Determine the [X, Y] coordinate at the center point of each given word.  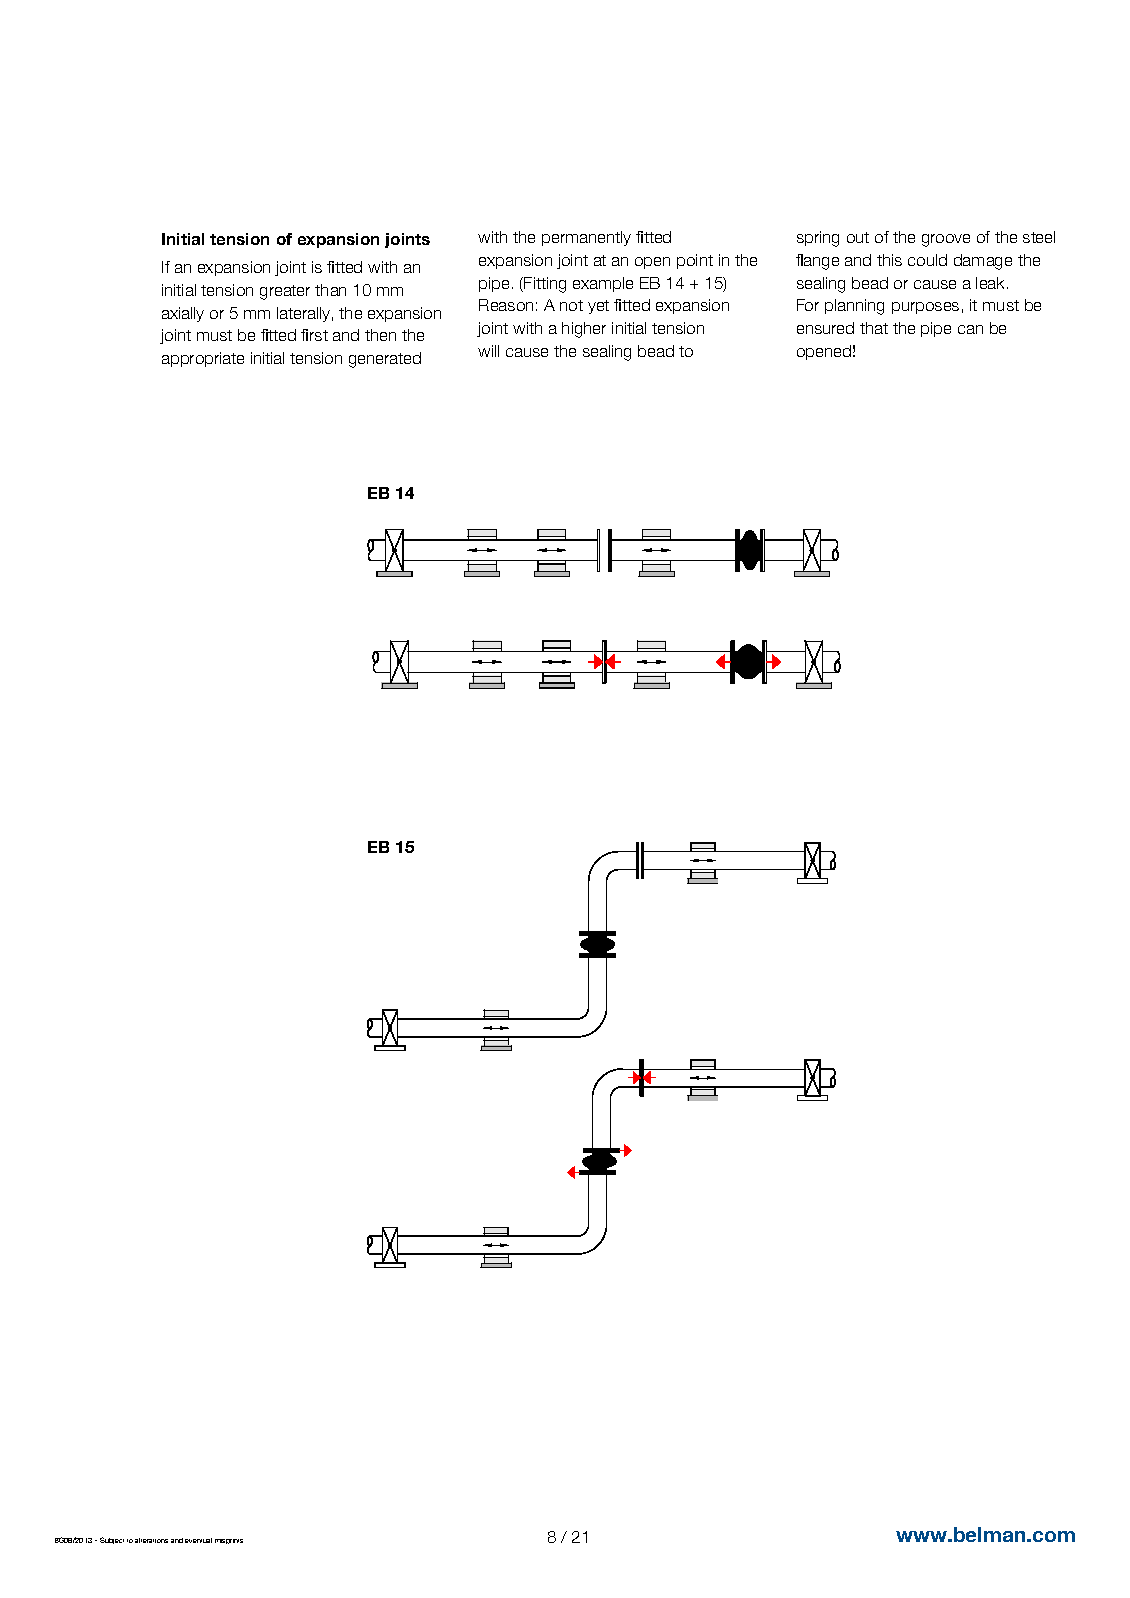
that [874, 328]
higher [584, 330]
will [488, 351]
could [927, 260]
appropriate [203, 359]
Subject [112, 1540]
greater [285, 292]
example [603, 284]
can [970, 329]
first [314, 335]
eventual [198, 1540]
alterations [151, 1540]
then [380, 335]
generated [385, 360]
